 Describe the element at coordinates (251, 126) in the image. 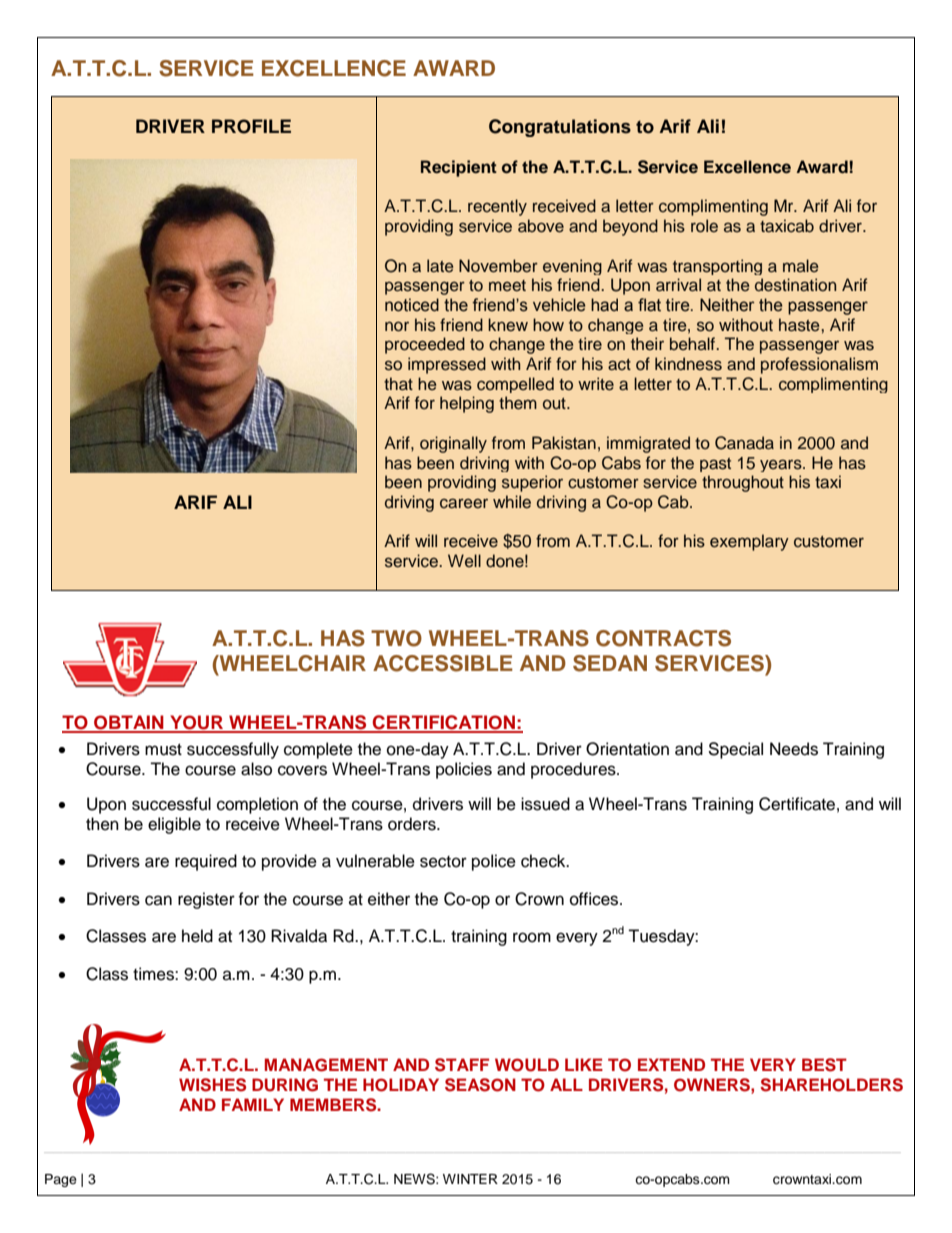

I see `PROFILE` at that location.
